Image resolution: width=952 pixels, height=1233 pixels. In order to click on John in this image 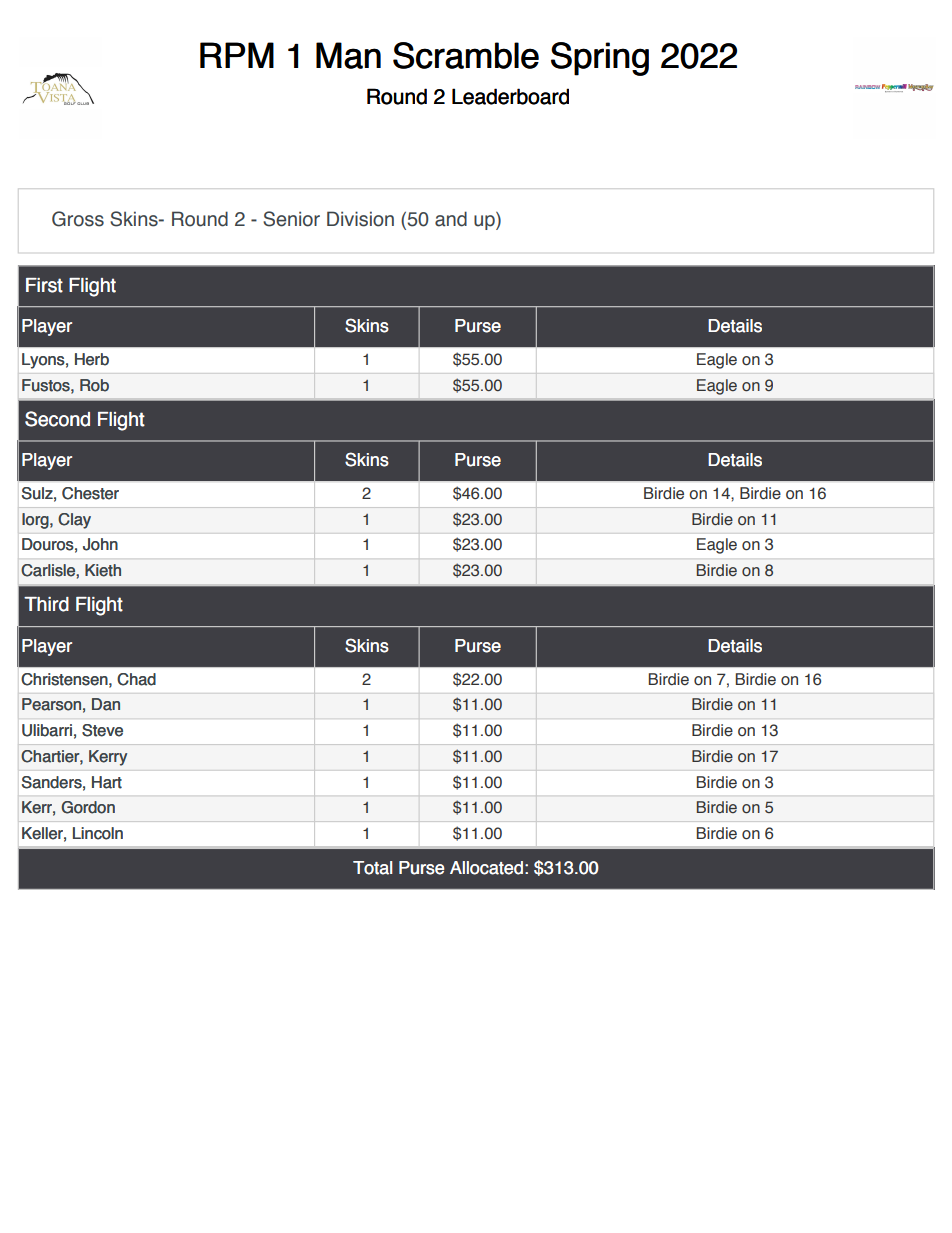, I will do `click(100, 544)`.
